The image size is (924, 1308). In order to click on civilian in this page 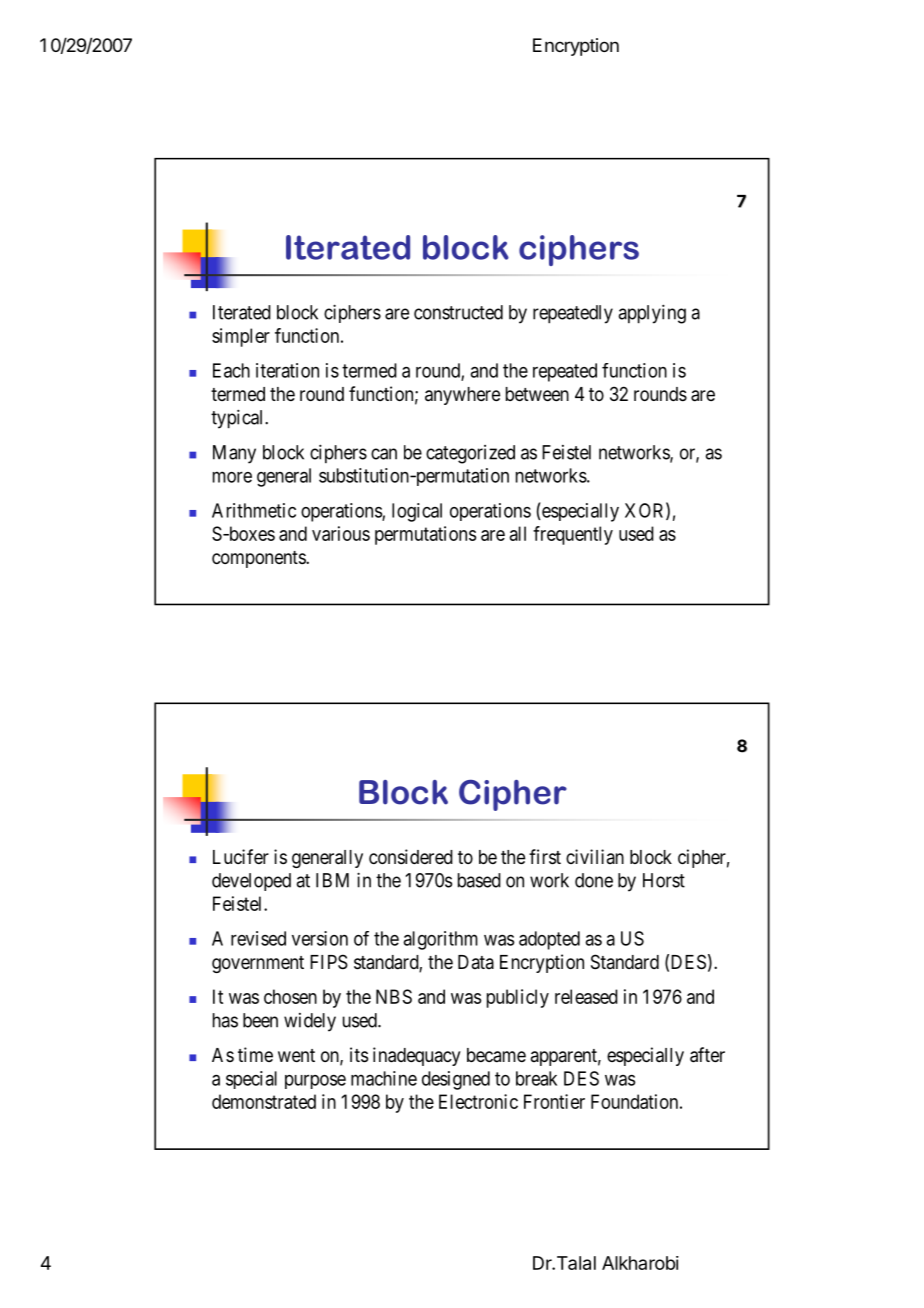, I will do `click(595, 856)`.
